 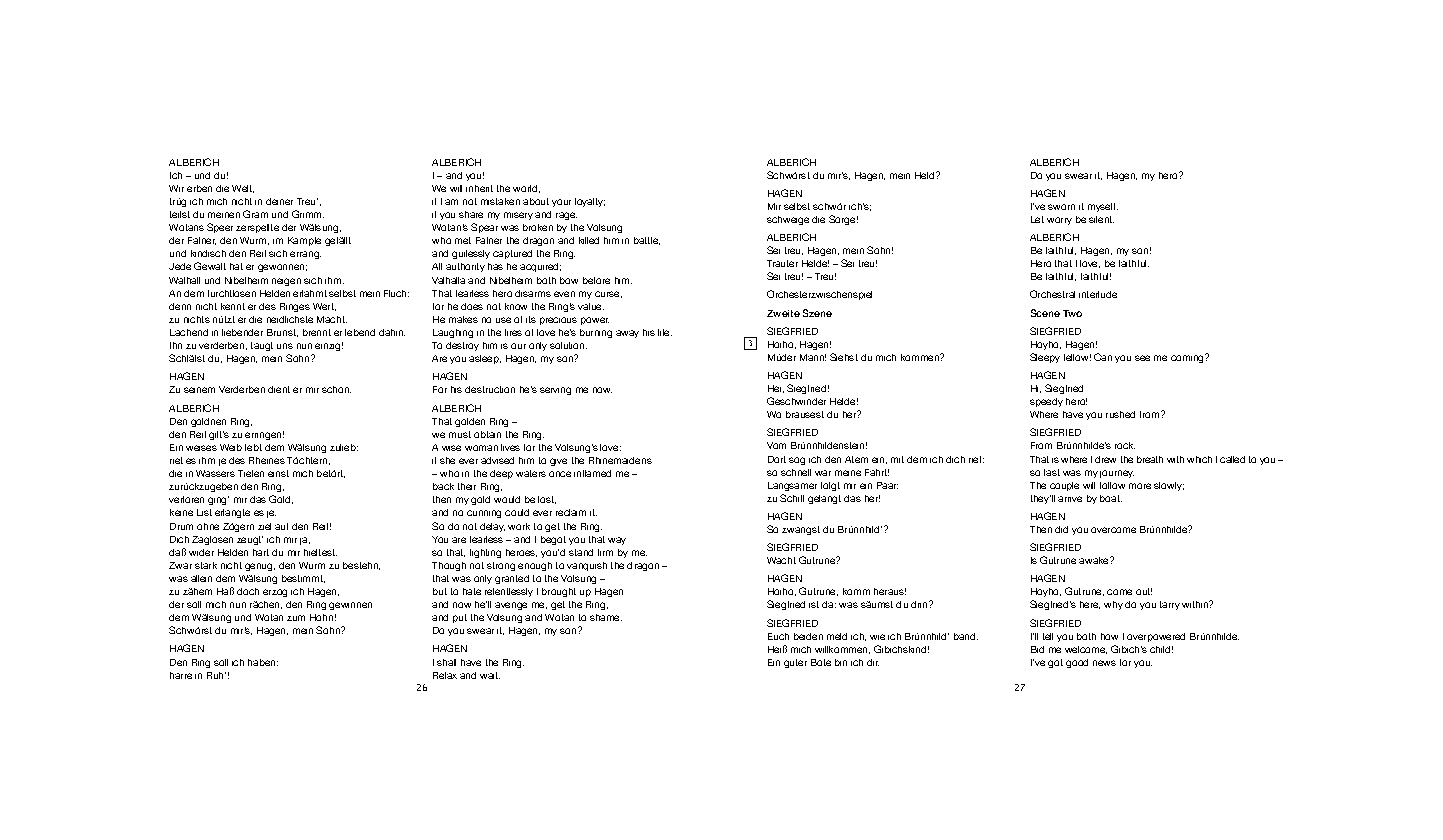 I want to click on life, so click(x=665, y=332).
